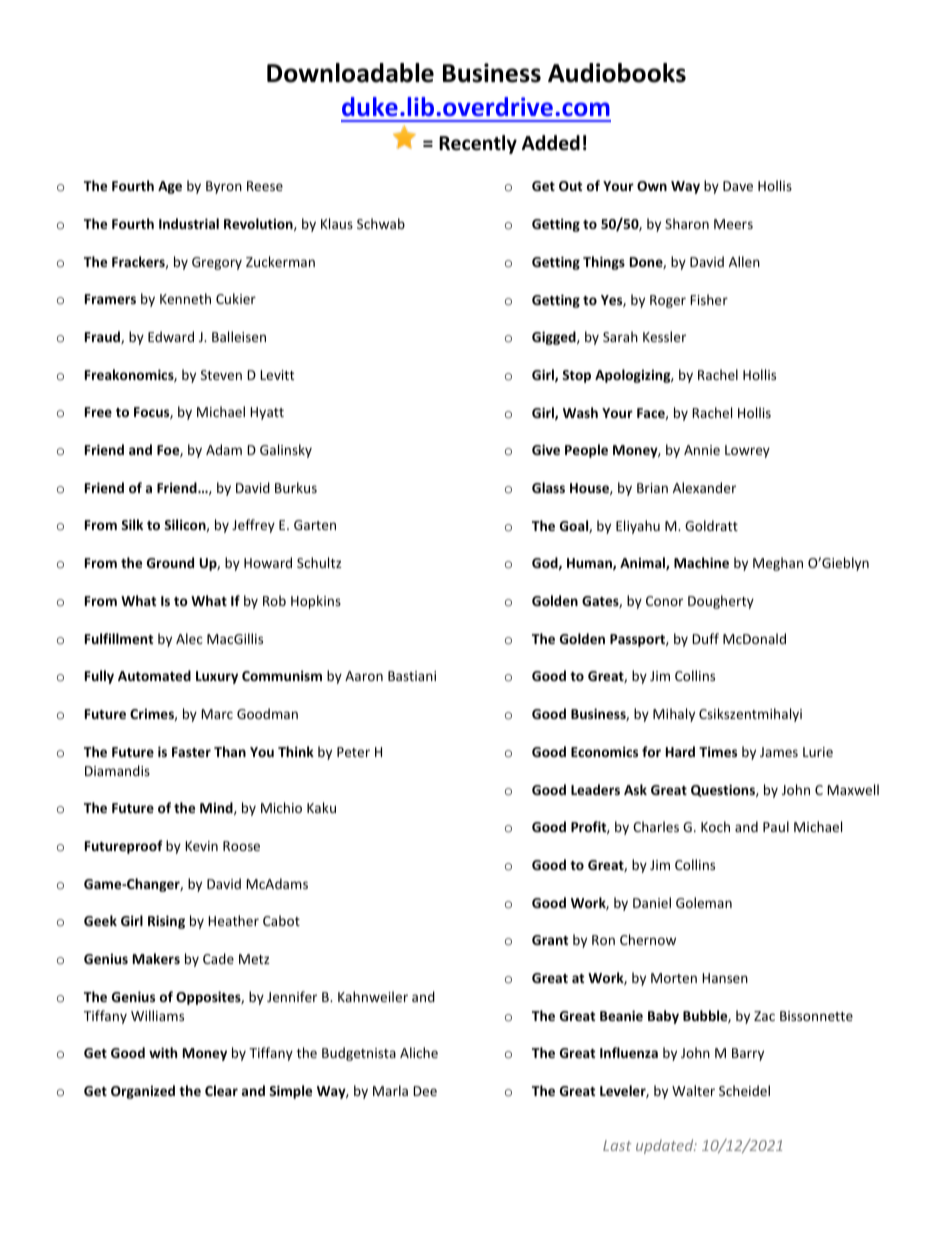  What do you see at coordinates (550, 940) in the document?
I see `Grant` at bounding box center [550, 940].
